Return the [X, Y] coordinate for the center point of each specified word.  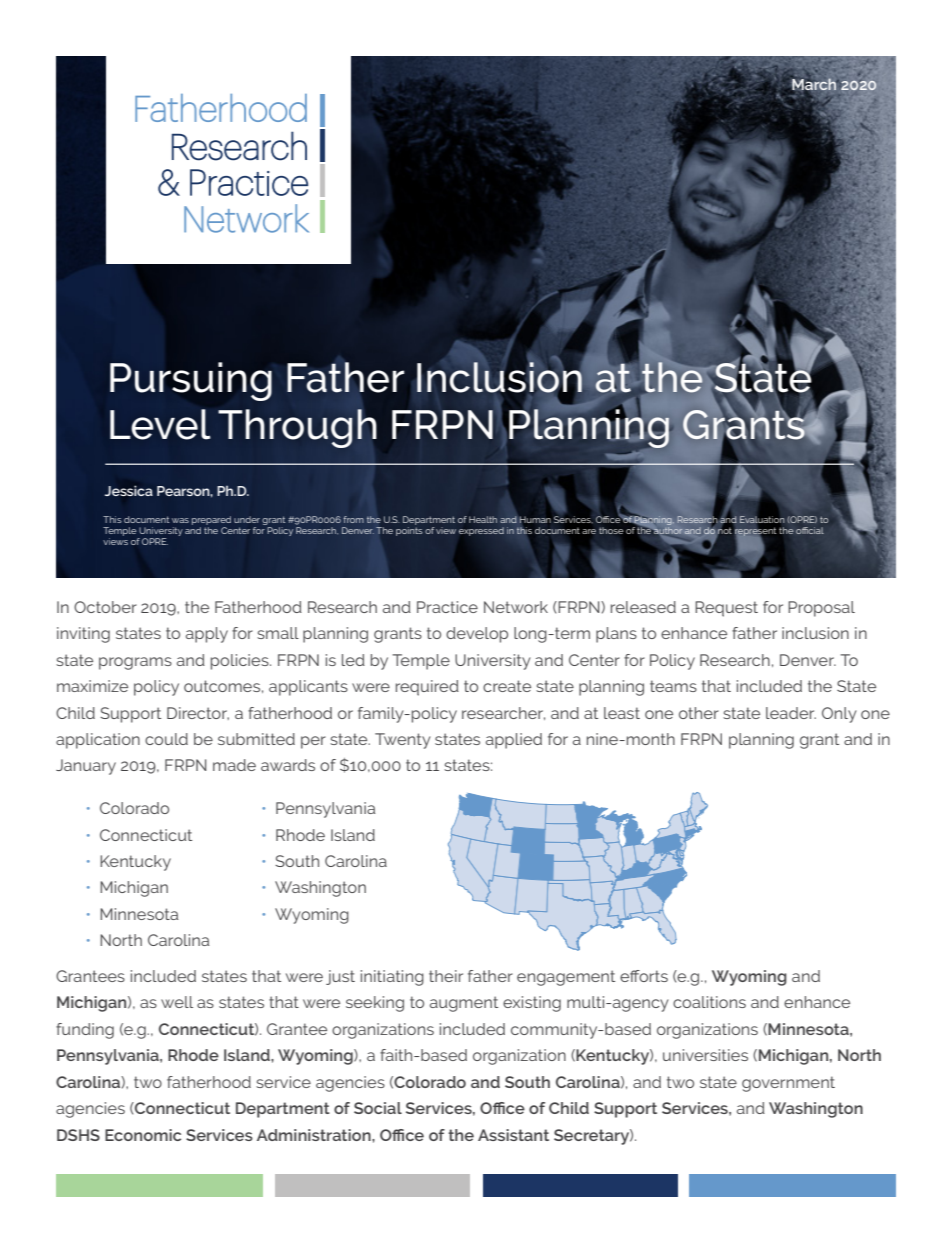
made [234, 765]
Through [297, 428]
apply [207, 635]
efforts [644, 976]
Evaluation [762, 519]
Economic [143, 1135]
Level [160, 424]
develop [477, 635]
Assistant [513, 1135]
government [788, 1084]
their [446, 976]
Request [726, 609]
